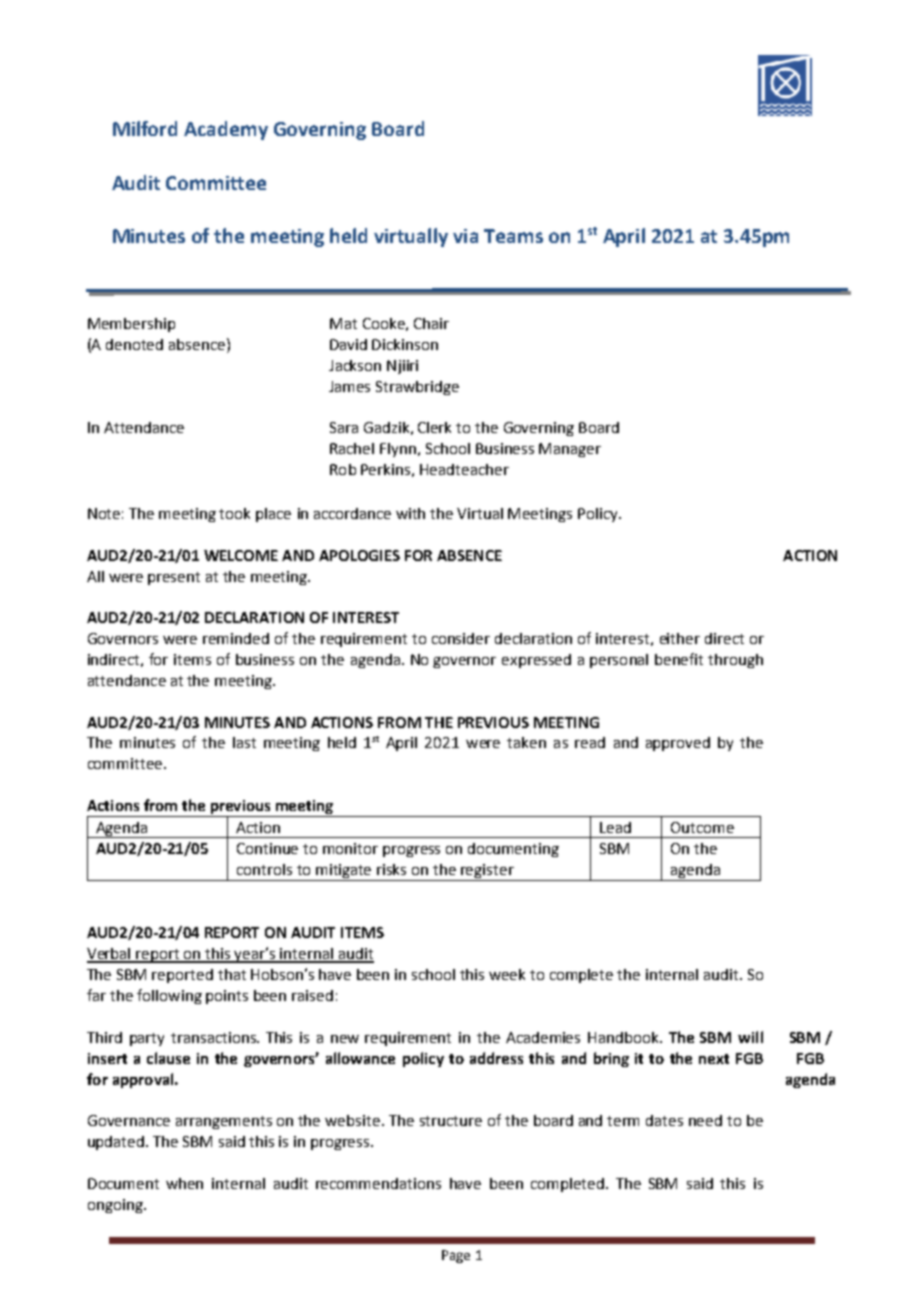 The width and height of the screenshot is (924, 1308). I want to click on Milford, so click(145, 128).
